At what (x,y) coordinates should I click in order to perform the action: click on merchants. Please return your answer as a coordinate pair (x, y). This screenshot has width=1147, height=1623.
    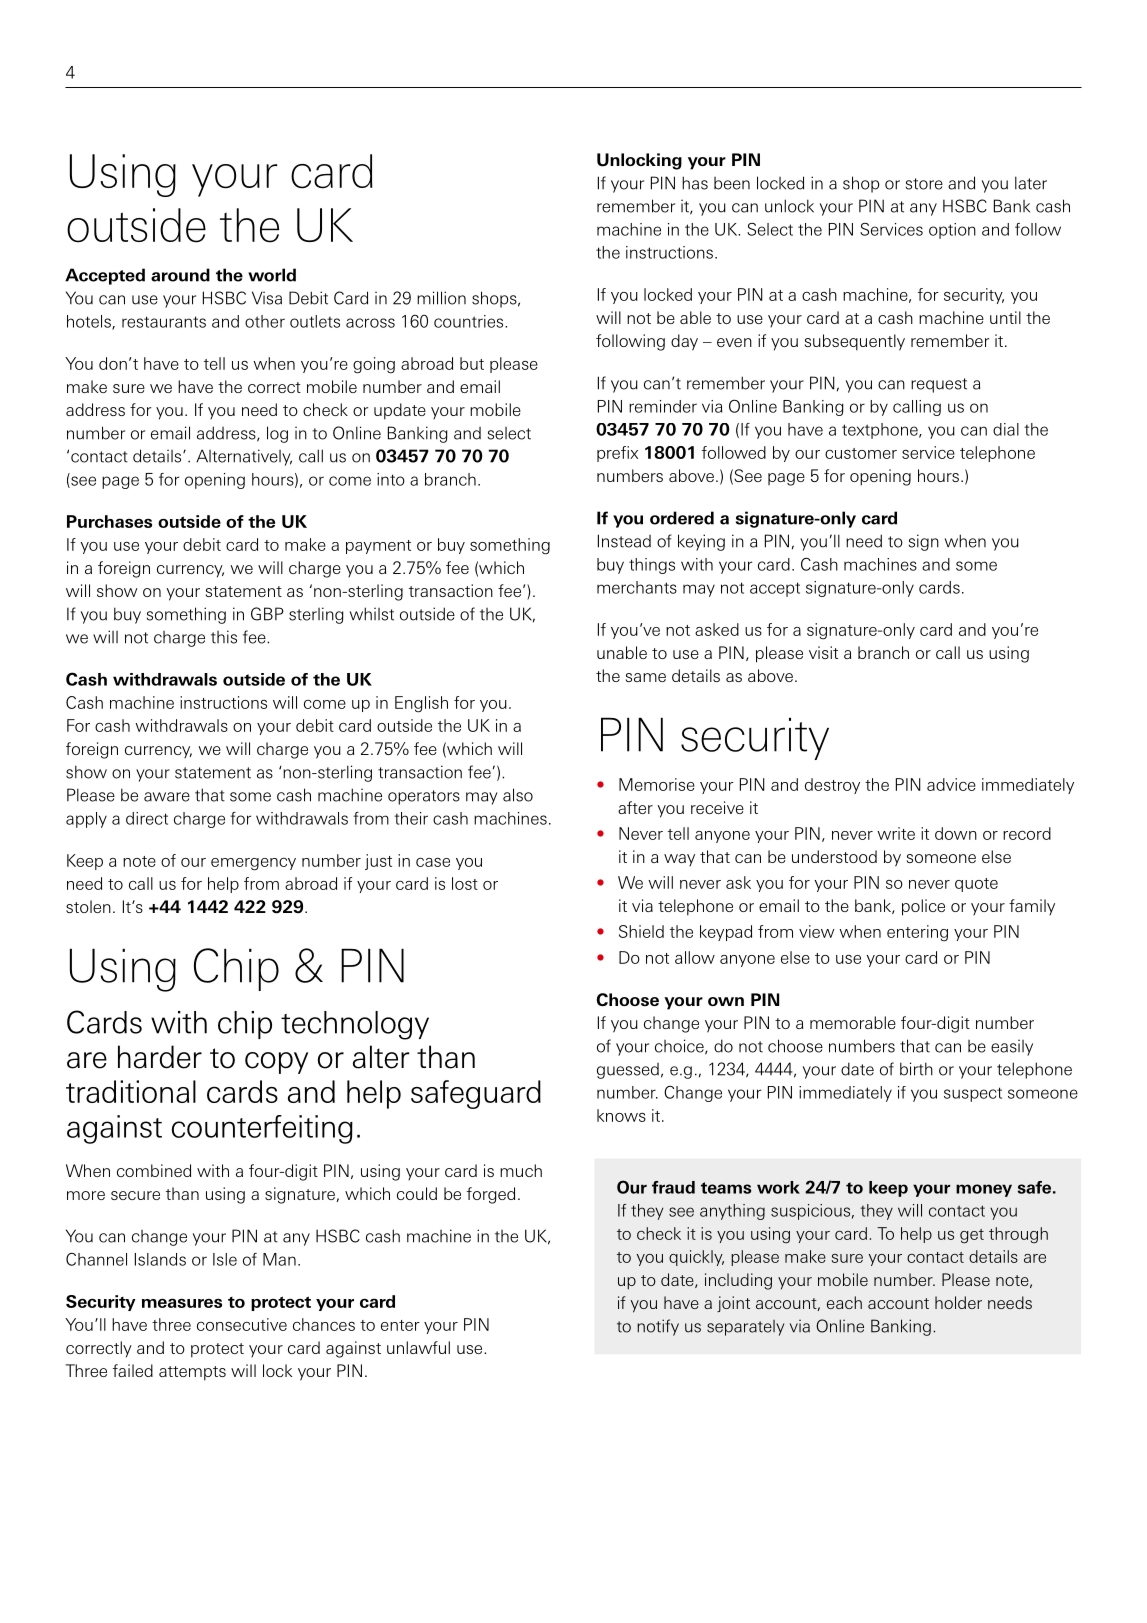
    Looking at the image, I should click on (637, 587).
